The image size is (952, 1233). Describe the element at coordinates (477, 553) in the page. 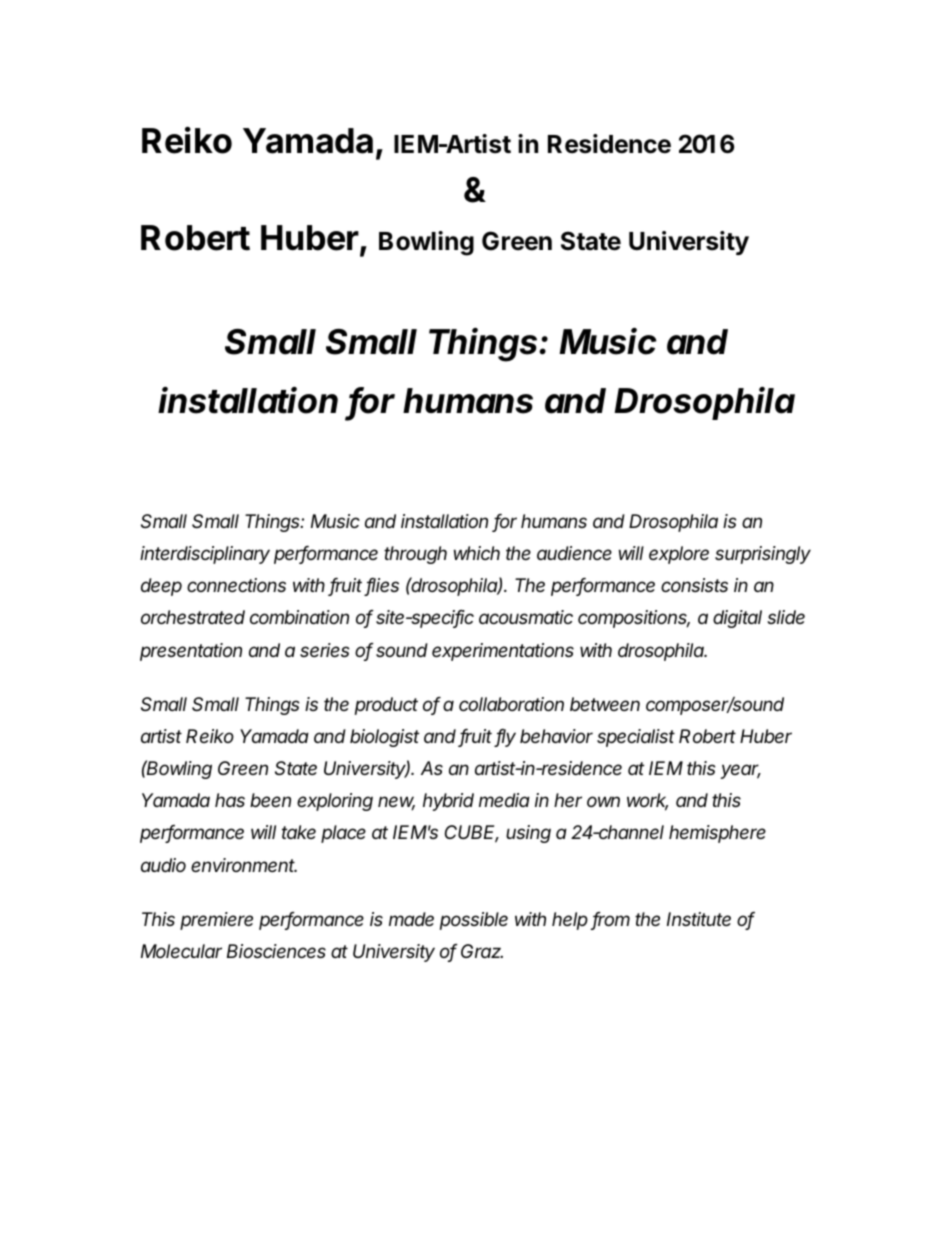

I see `which` at that location.
